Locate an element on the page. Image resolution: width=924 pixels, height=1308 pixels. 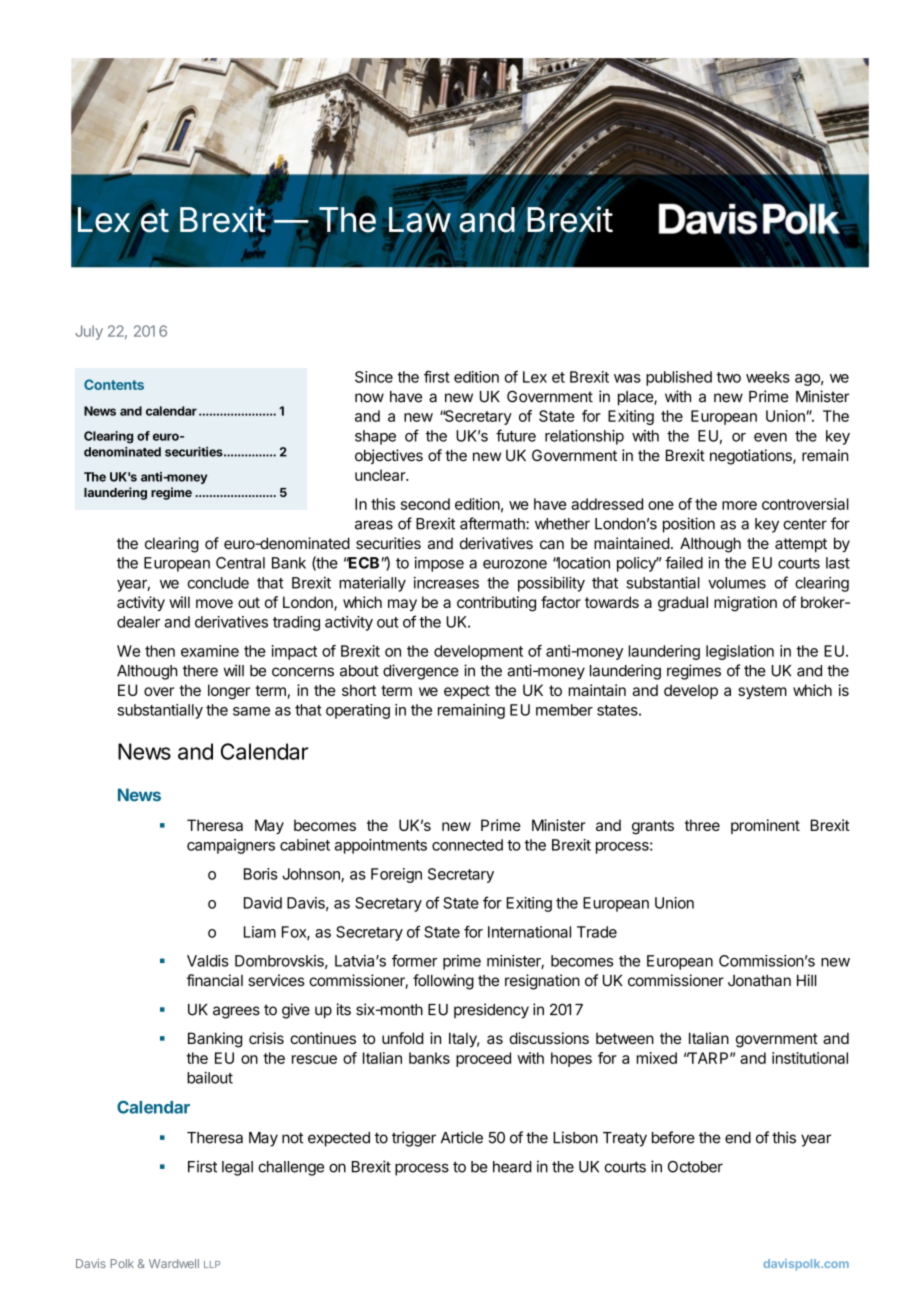
October is located at coordinates (695, 1167).
